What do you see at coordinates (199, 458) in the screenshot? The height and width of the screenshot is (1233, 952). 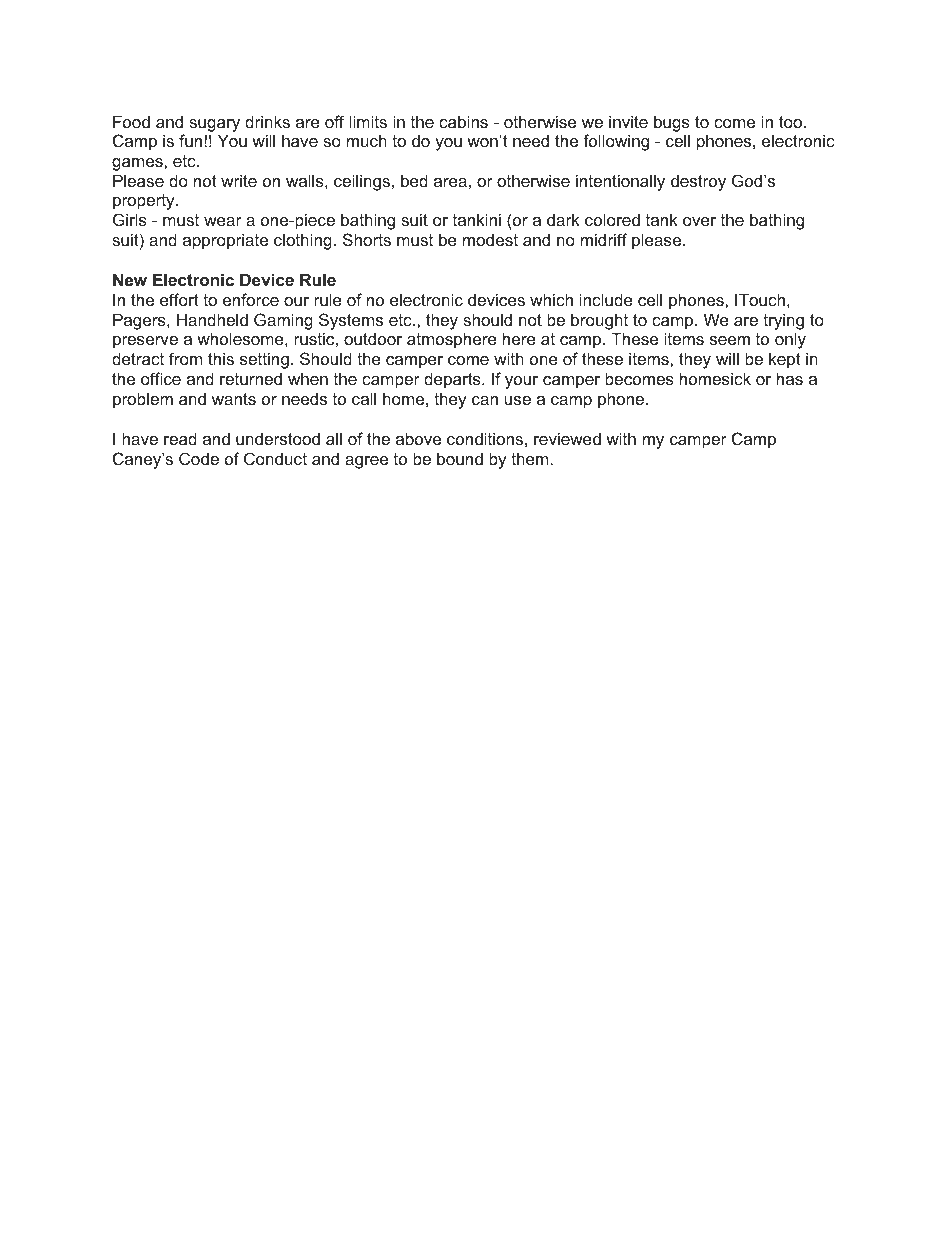 I see `Code` at bounding box center [199, 458].
